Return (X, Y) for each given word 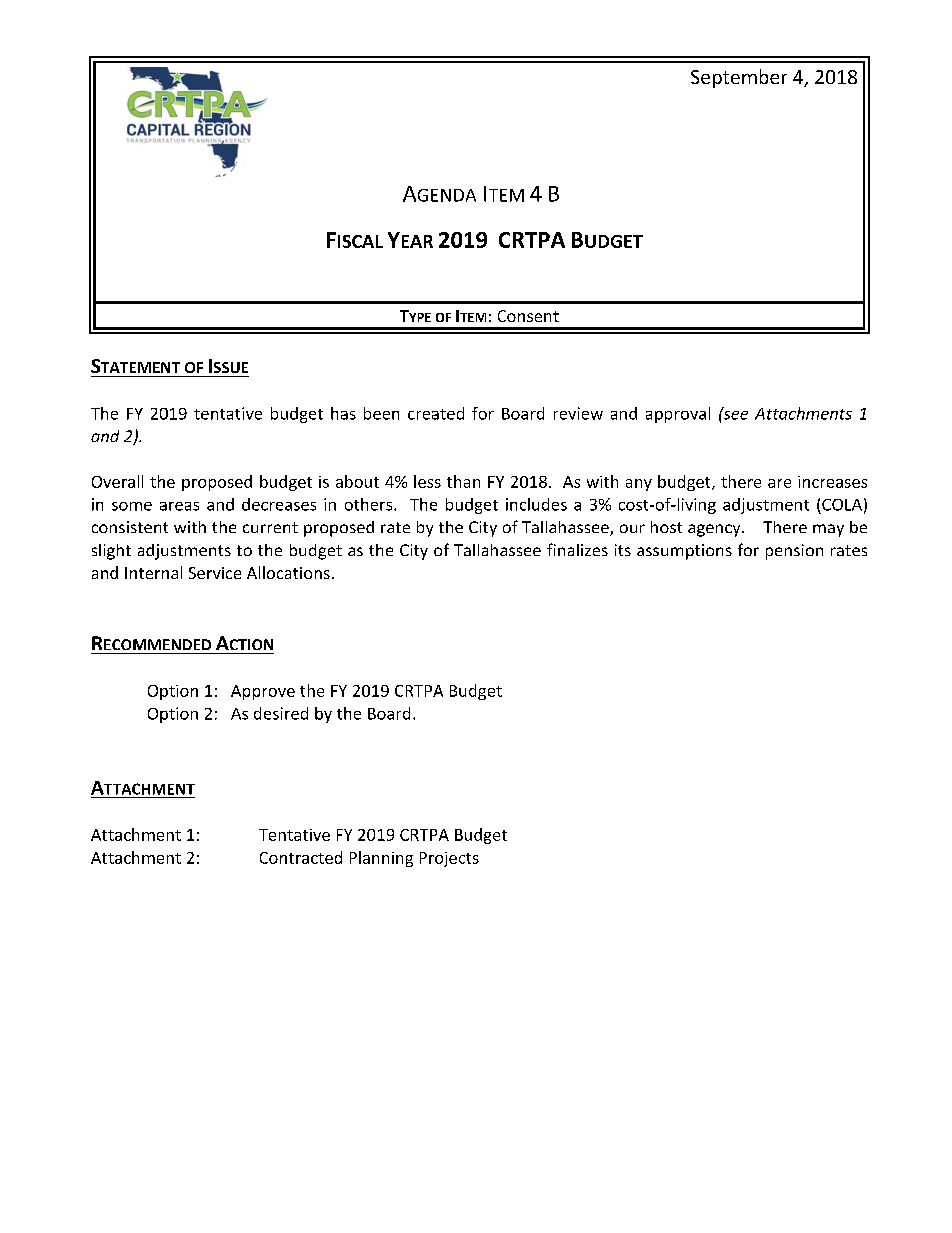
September (739, 78)
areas (179, 506)
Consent (528, 316)
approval (678, 415)
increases (832, 482)
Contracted (301, 857)
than (463, 481)
